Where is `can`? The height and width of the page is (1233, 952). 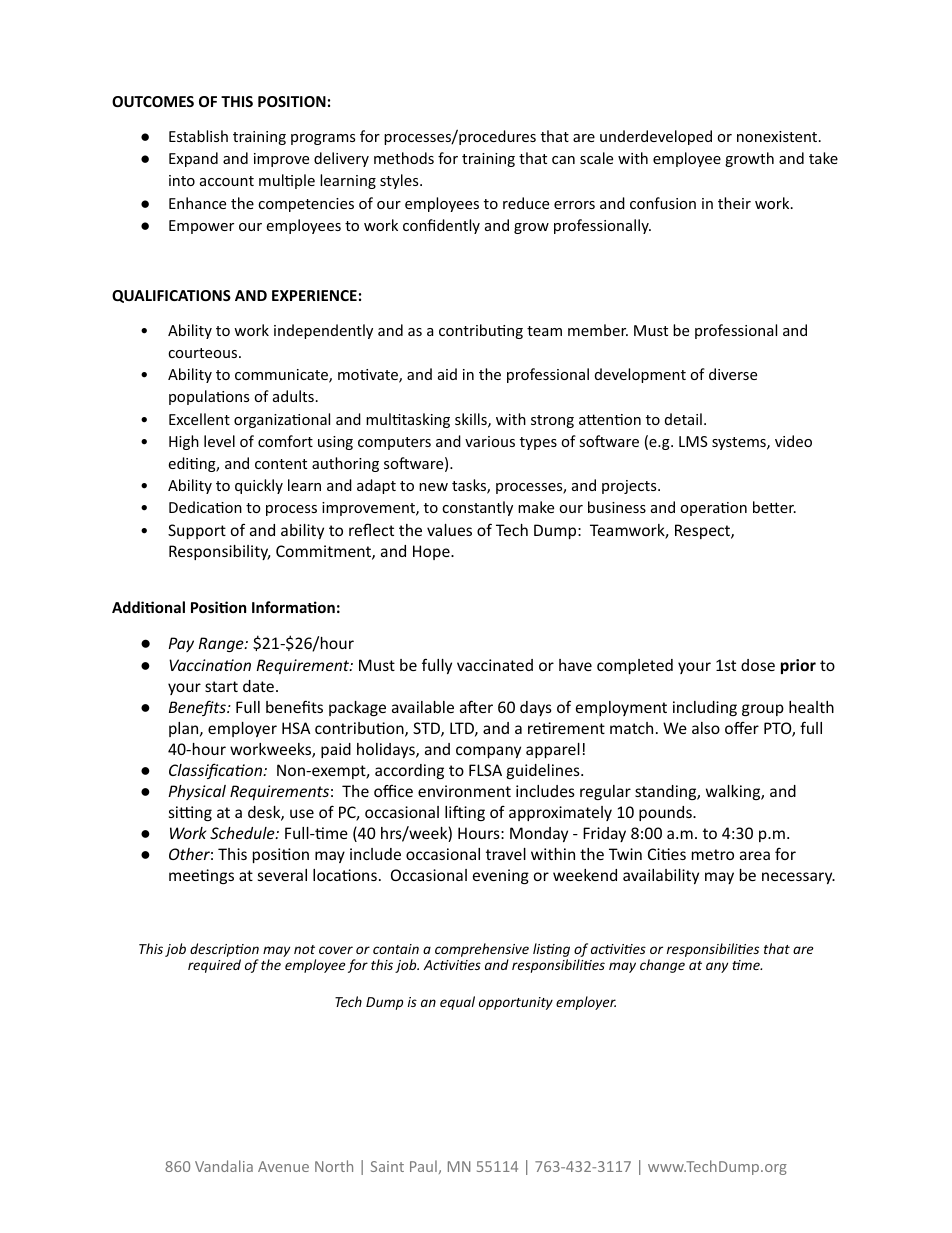 can is located at coordinates (563, 160).
